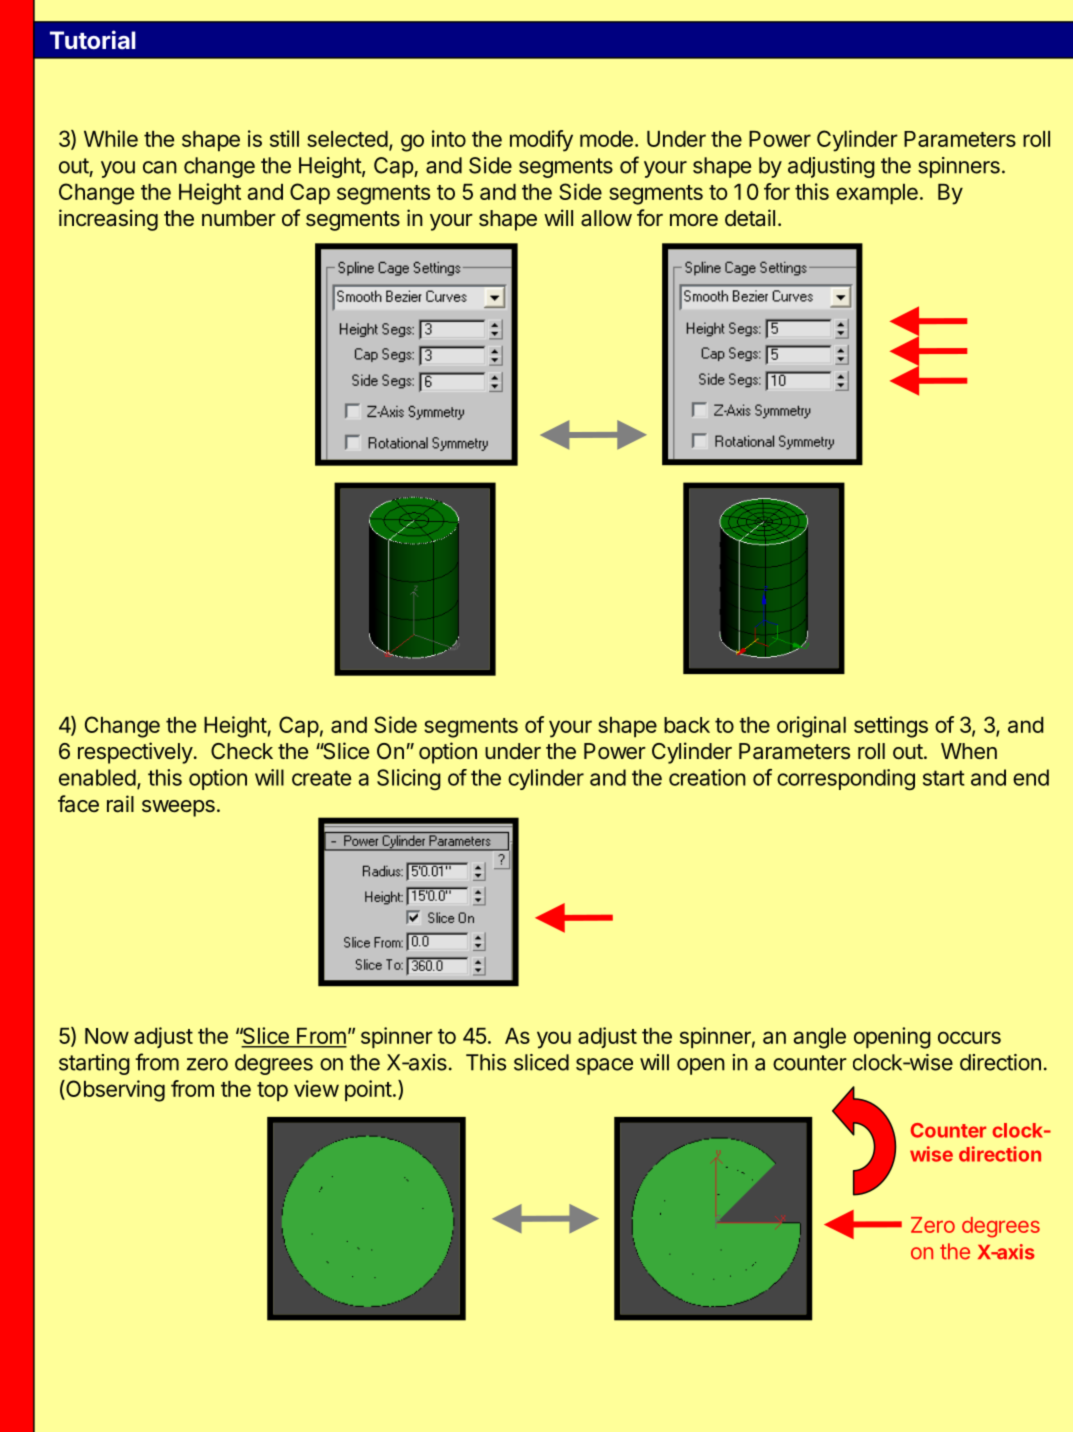 This document has width=1073, height=1432. What do you see at coordinates (969, 1037) in the document?
I see `occurs` at bounding box center [969, 1037].
